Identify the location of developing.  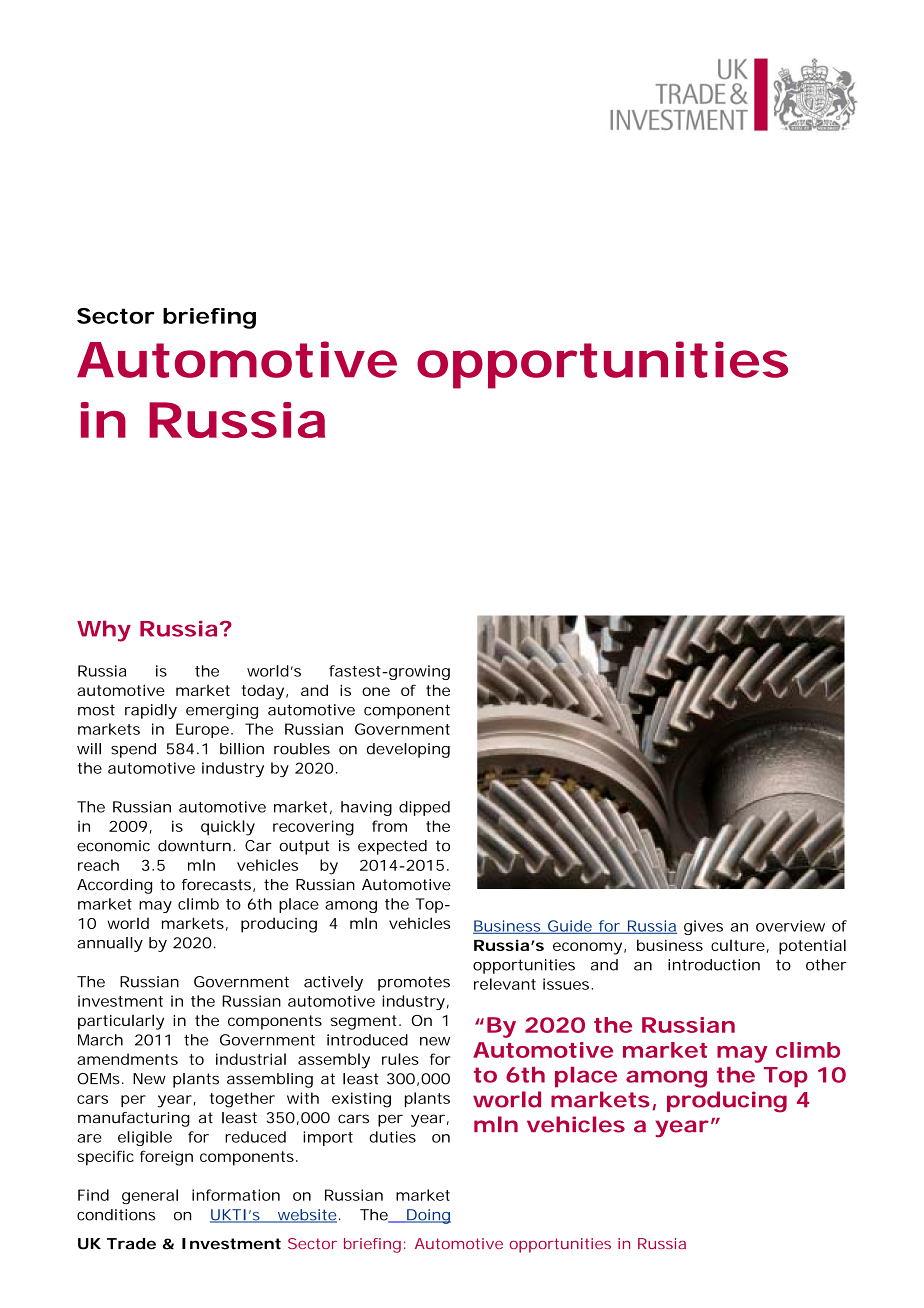
(408, 750).
